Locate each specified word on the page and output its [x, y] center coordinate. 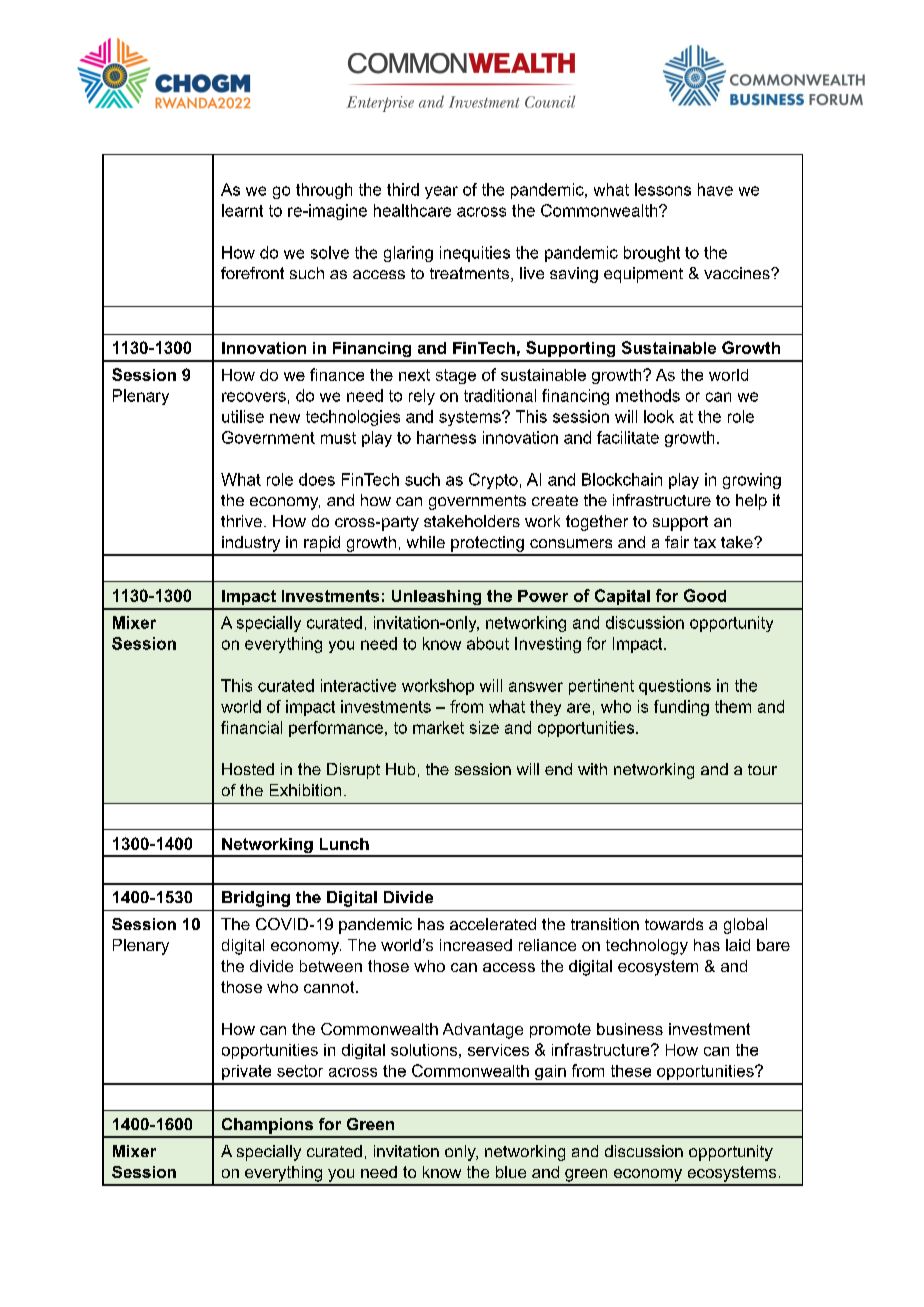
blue [511, 1172]
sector [300, 1071]
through [324, 191]
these [631, 1071]
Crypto [493, 481]
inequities [475, 254]
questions [675, 687]
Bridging [256, 899]
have [715, 189]
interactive [358, 685]
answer [536, 687]
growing [752, 481]
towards [674, 924]
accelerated [493, 924]
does [317, 479]
